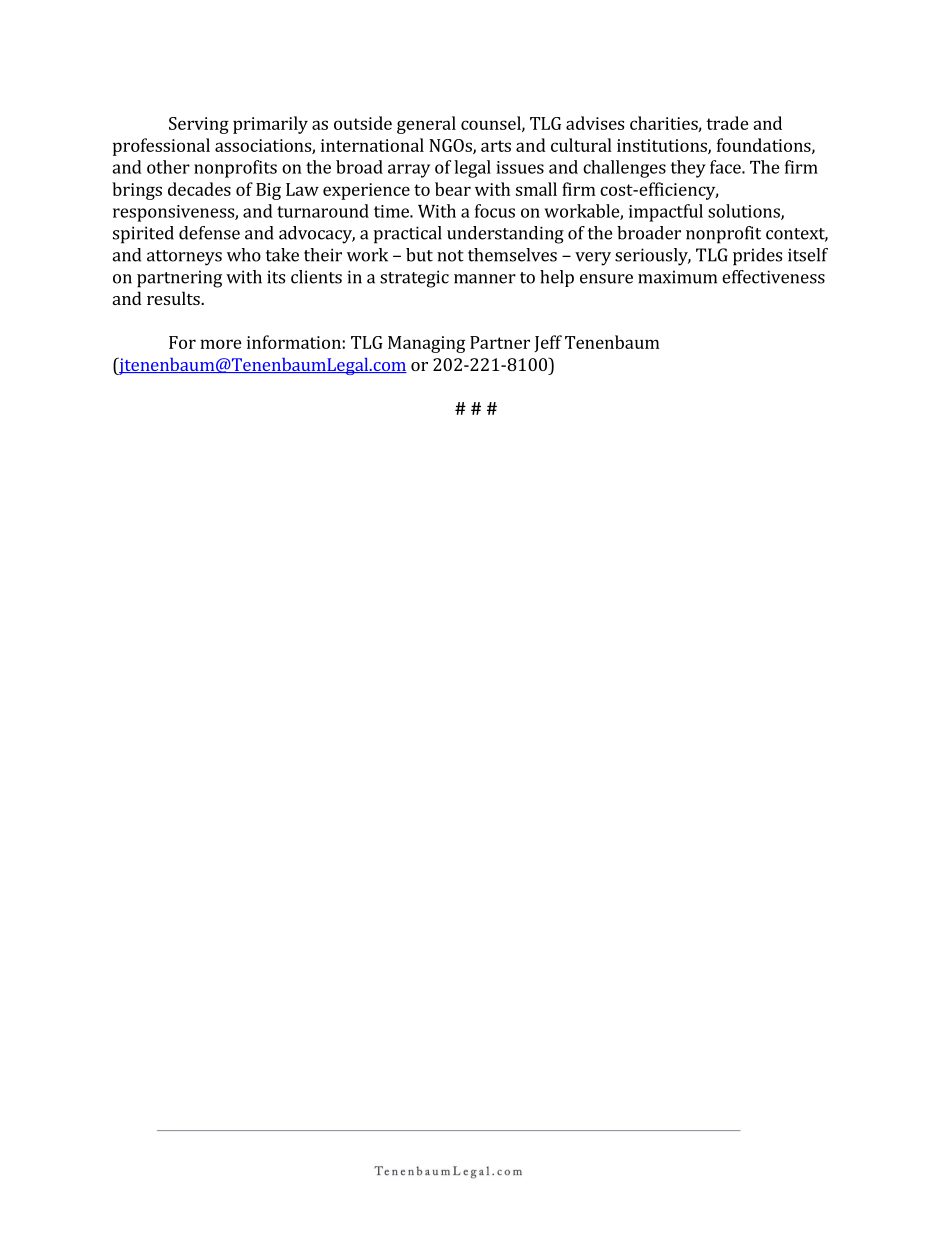  What do you see at coordinates (453, 189) in the image?
I see `bear` at bounding box center [453, 189].
